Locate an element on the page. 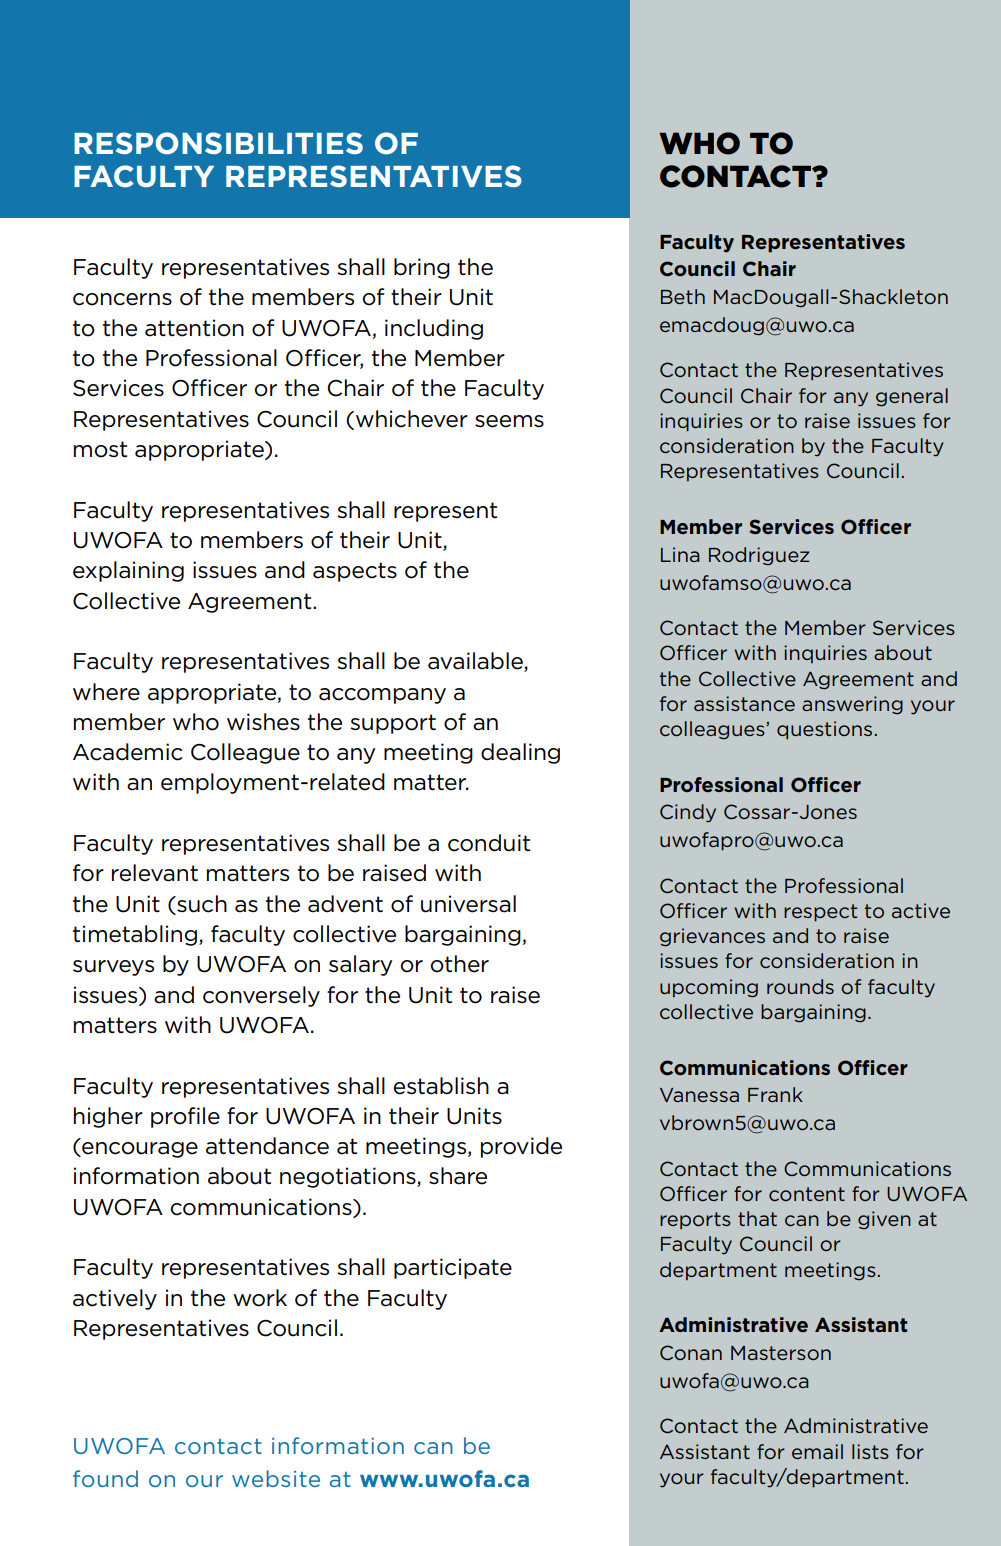 The height and width of the image is (1546, 1001). Rodriguez is located at coordinates (759, 556).
